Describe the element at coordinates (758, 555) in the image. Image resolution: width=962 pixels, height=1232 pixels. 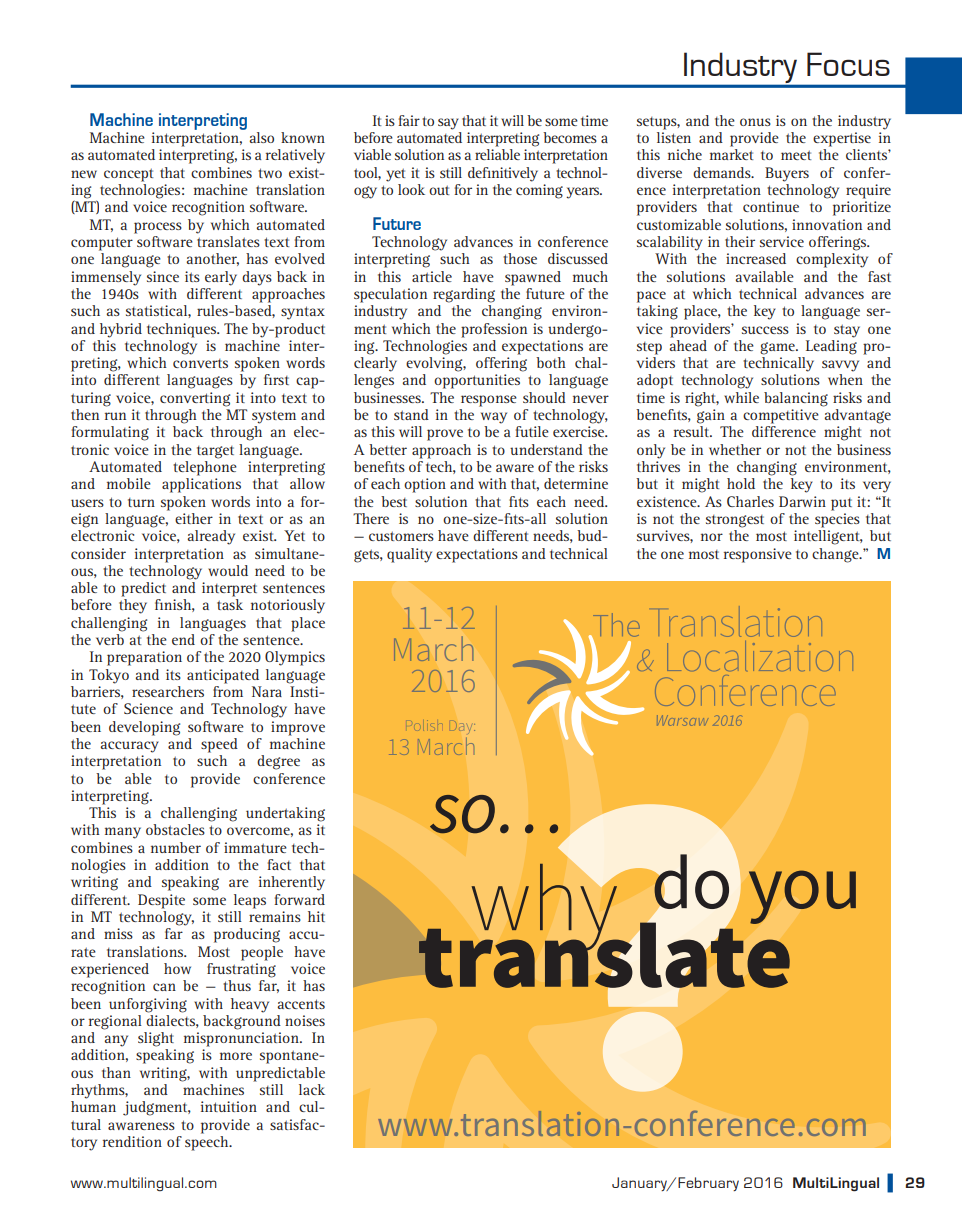
I see `responsive` at that location.
